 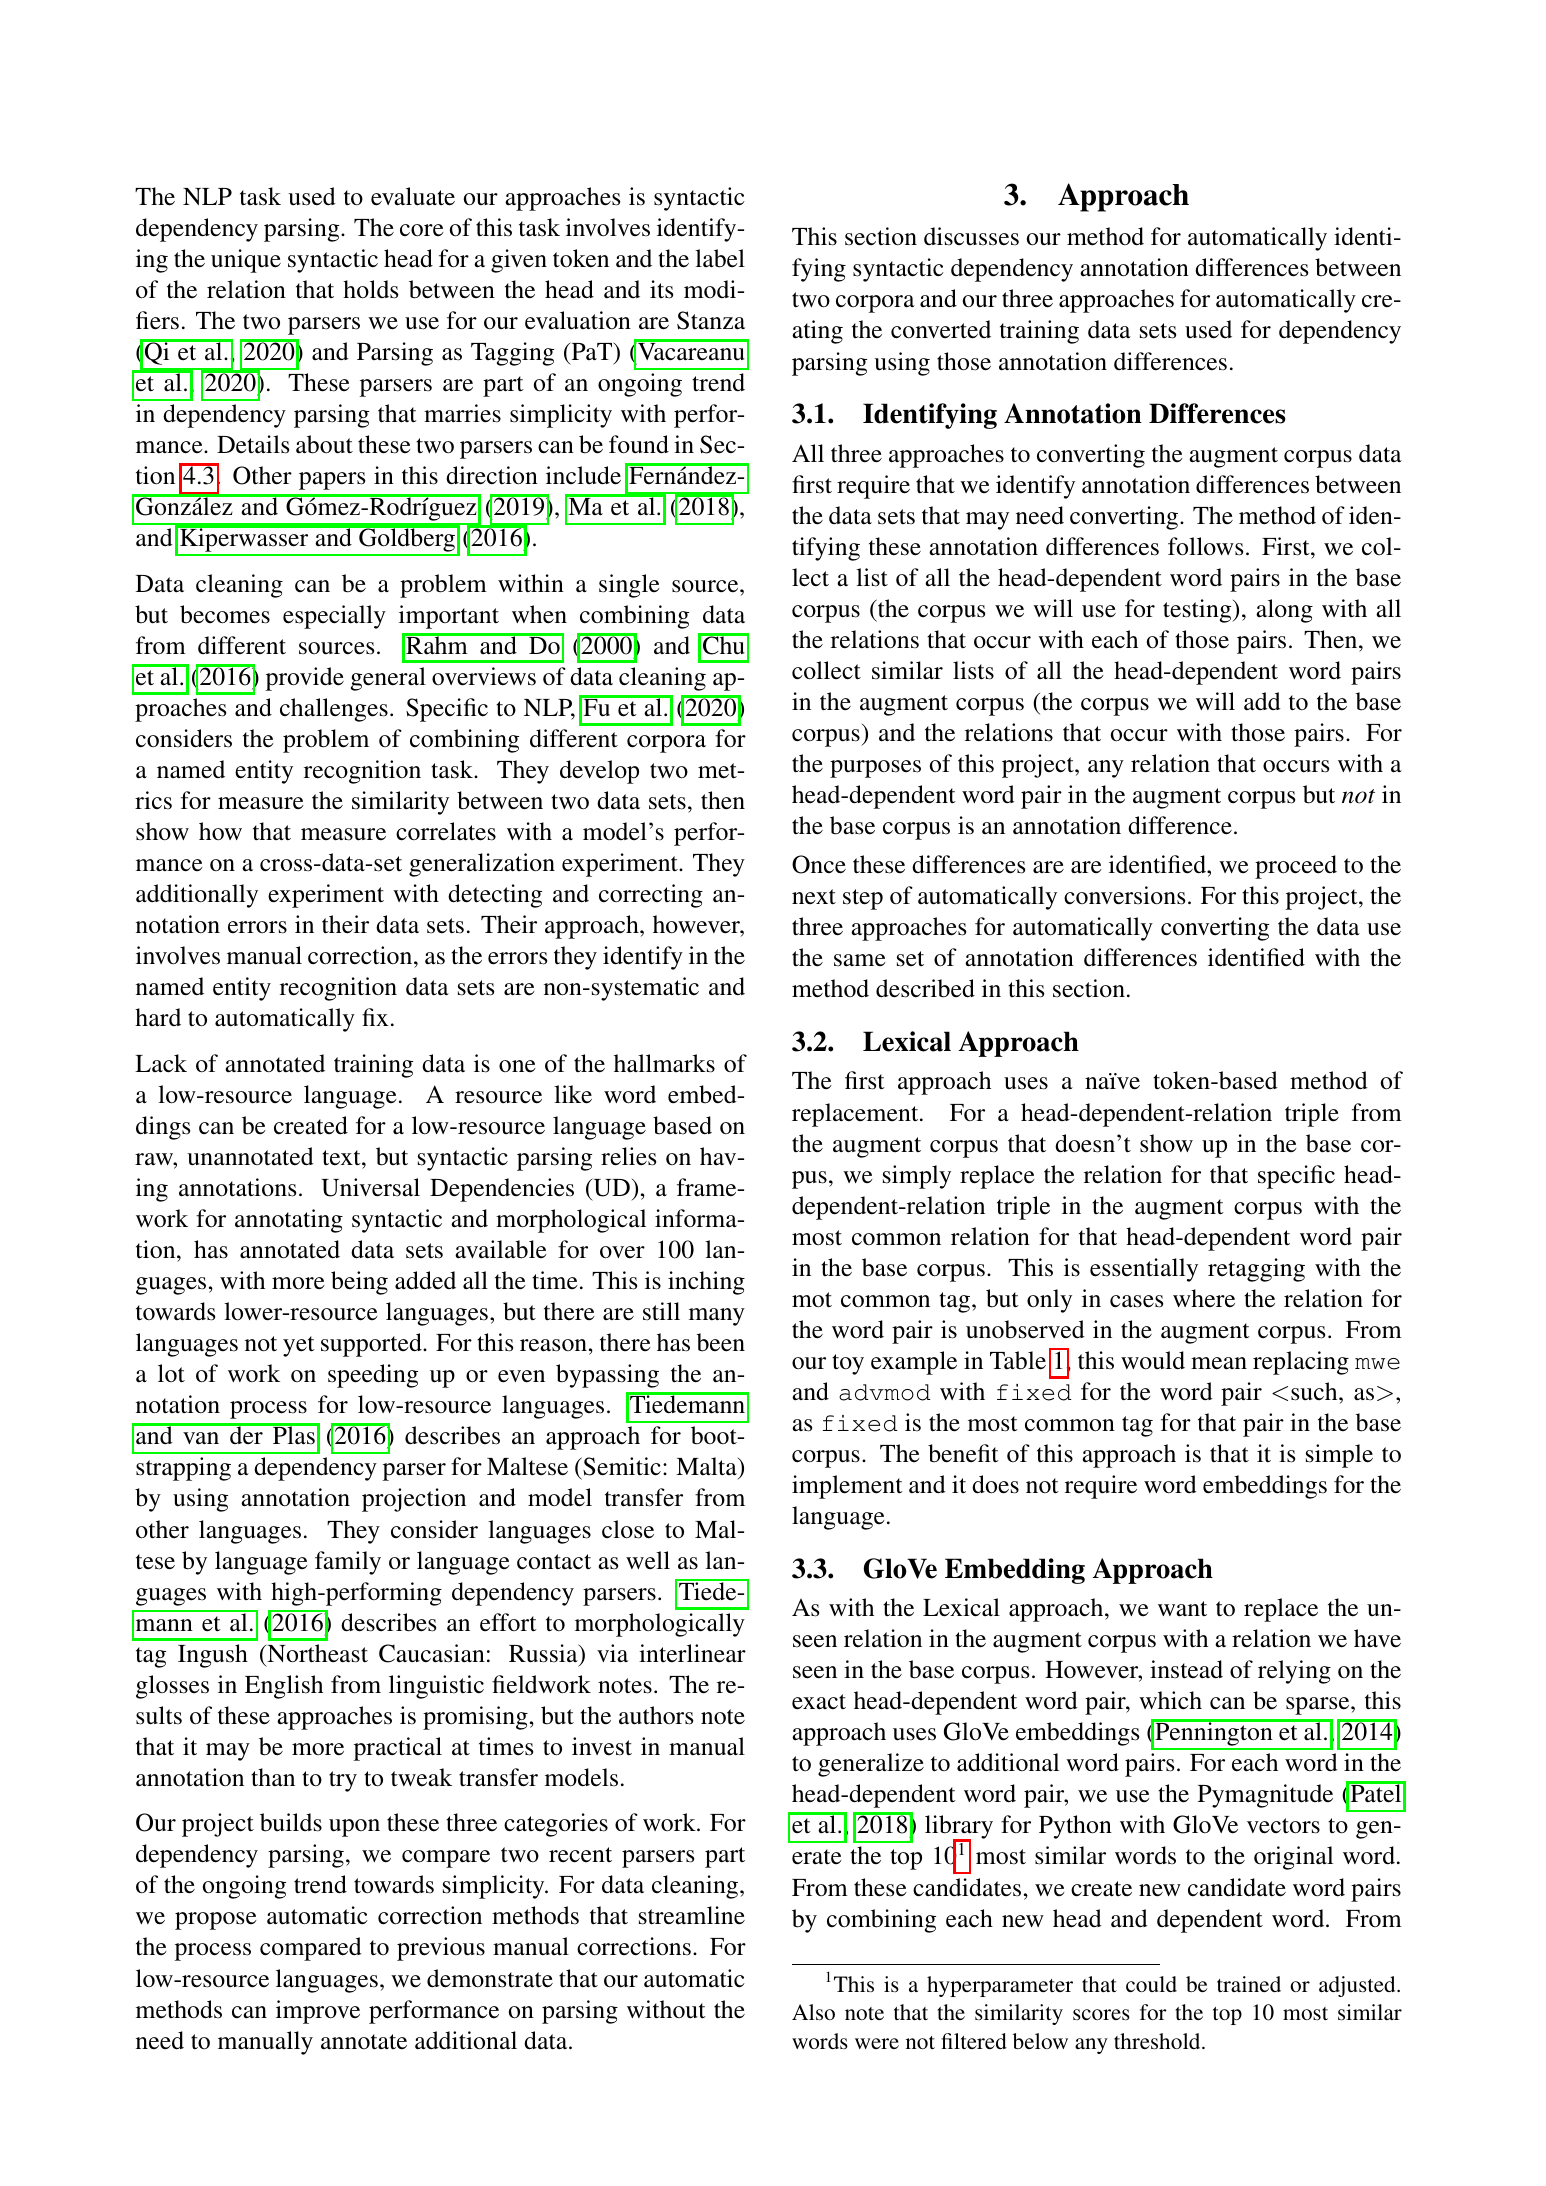 What do you see at coordinates (720, 258) in the document?
I see `label` at bounding box center [720, 258].
